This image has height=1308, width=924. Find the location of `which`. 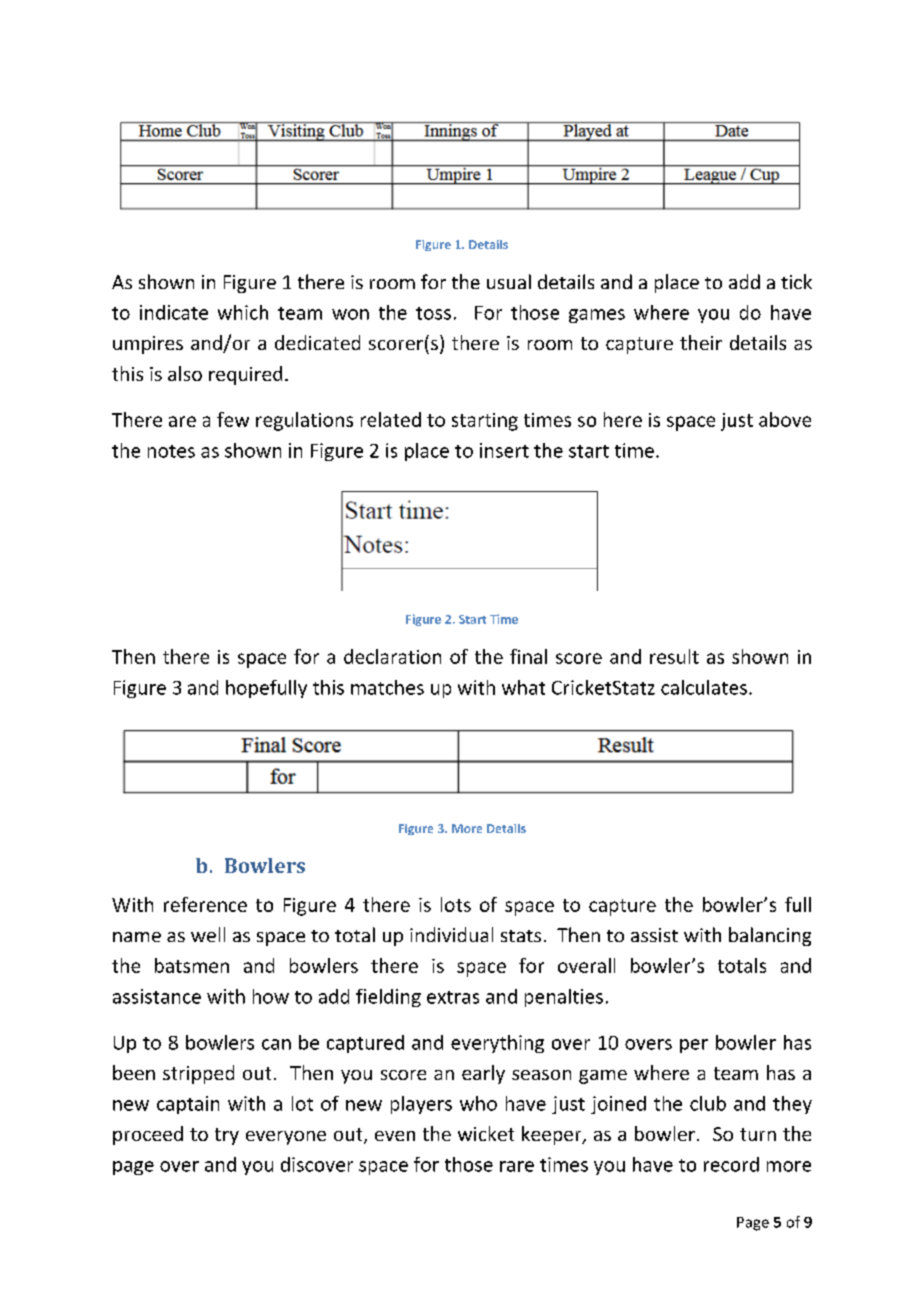

which is located at coordinates (243, 312).
